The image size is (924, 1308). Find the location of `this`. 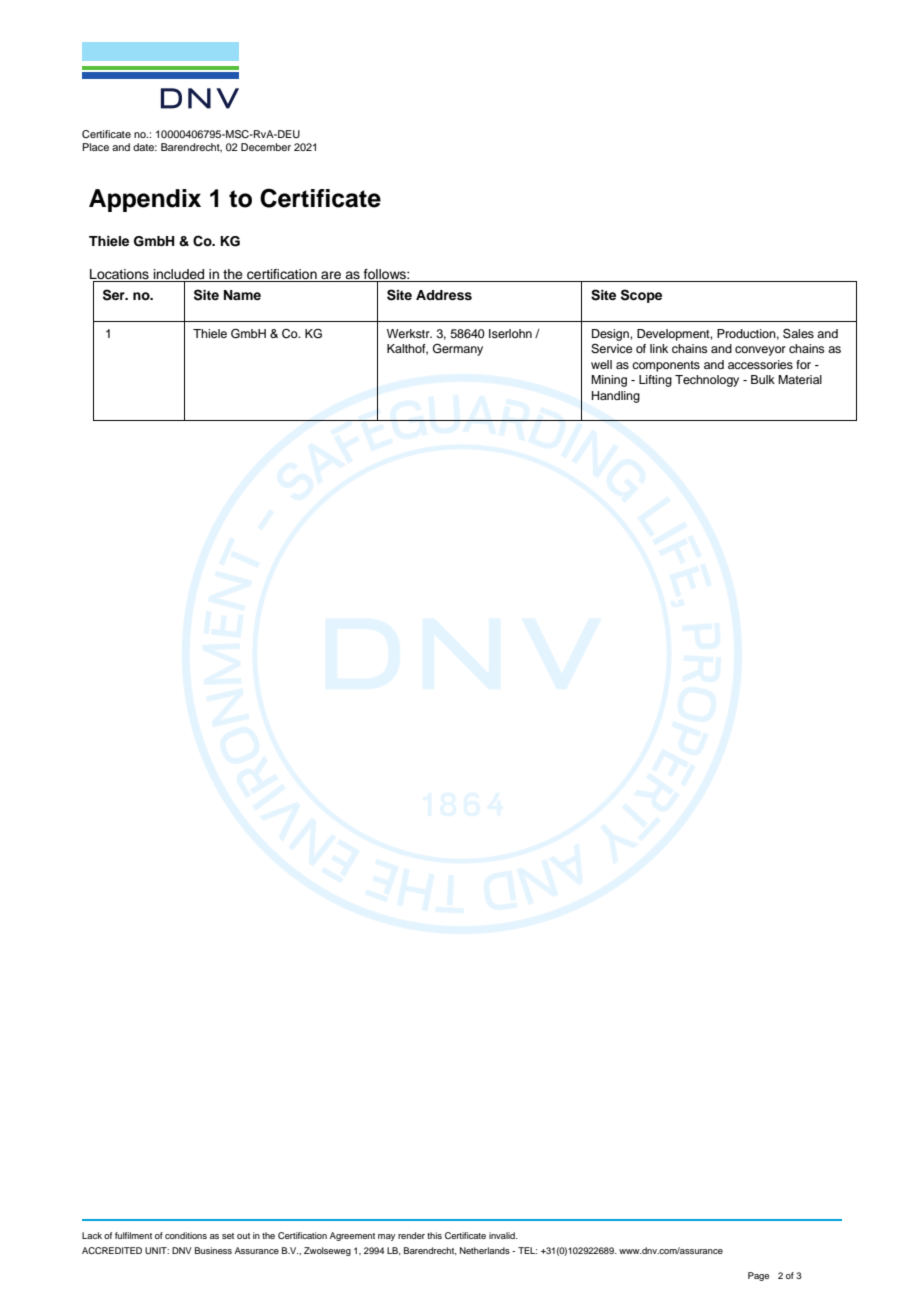

this is located at coordinates (434, 1235).
